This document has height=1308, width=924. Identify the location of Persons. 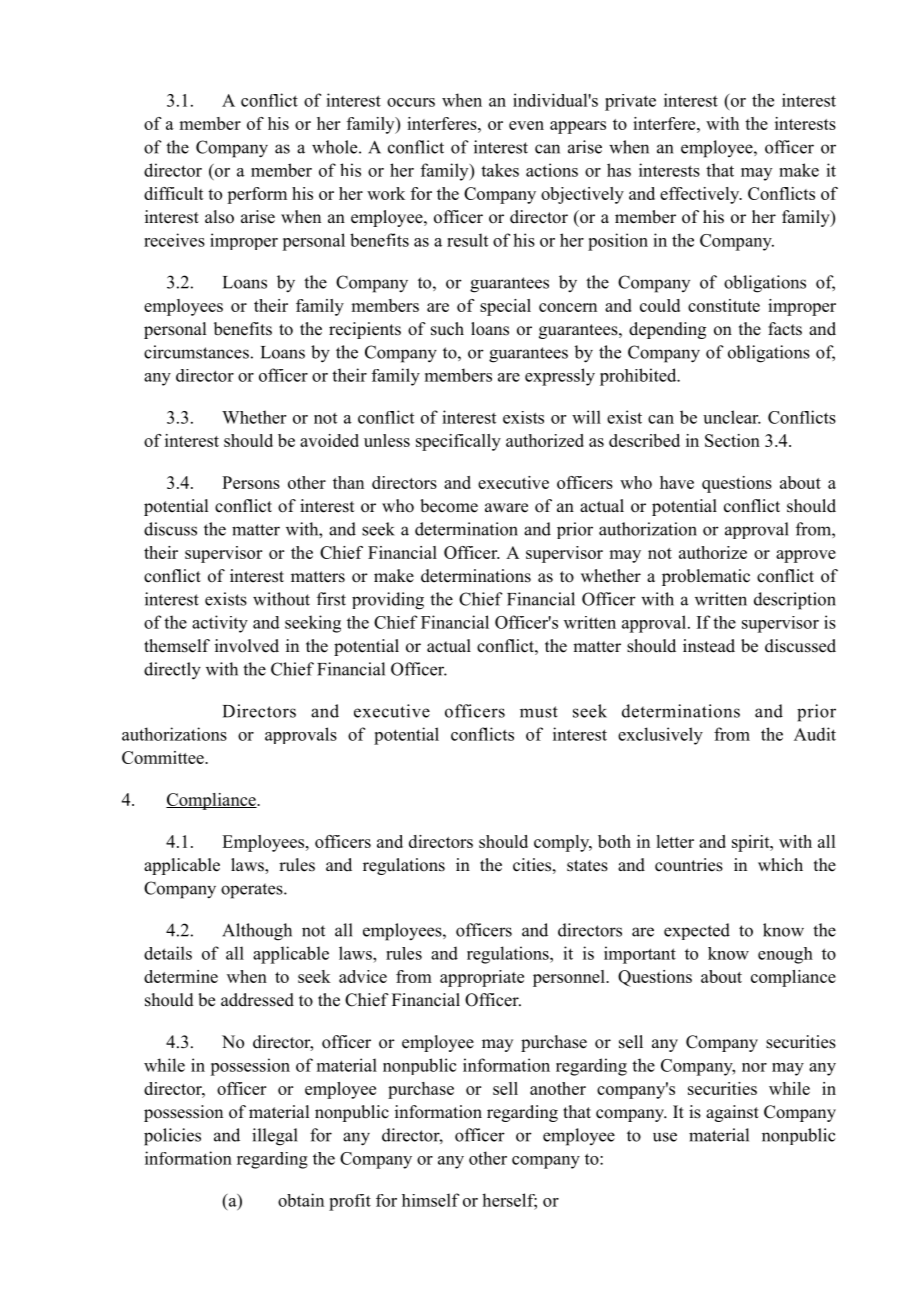
(251, 482).
